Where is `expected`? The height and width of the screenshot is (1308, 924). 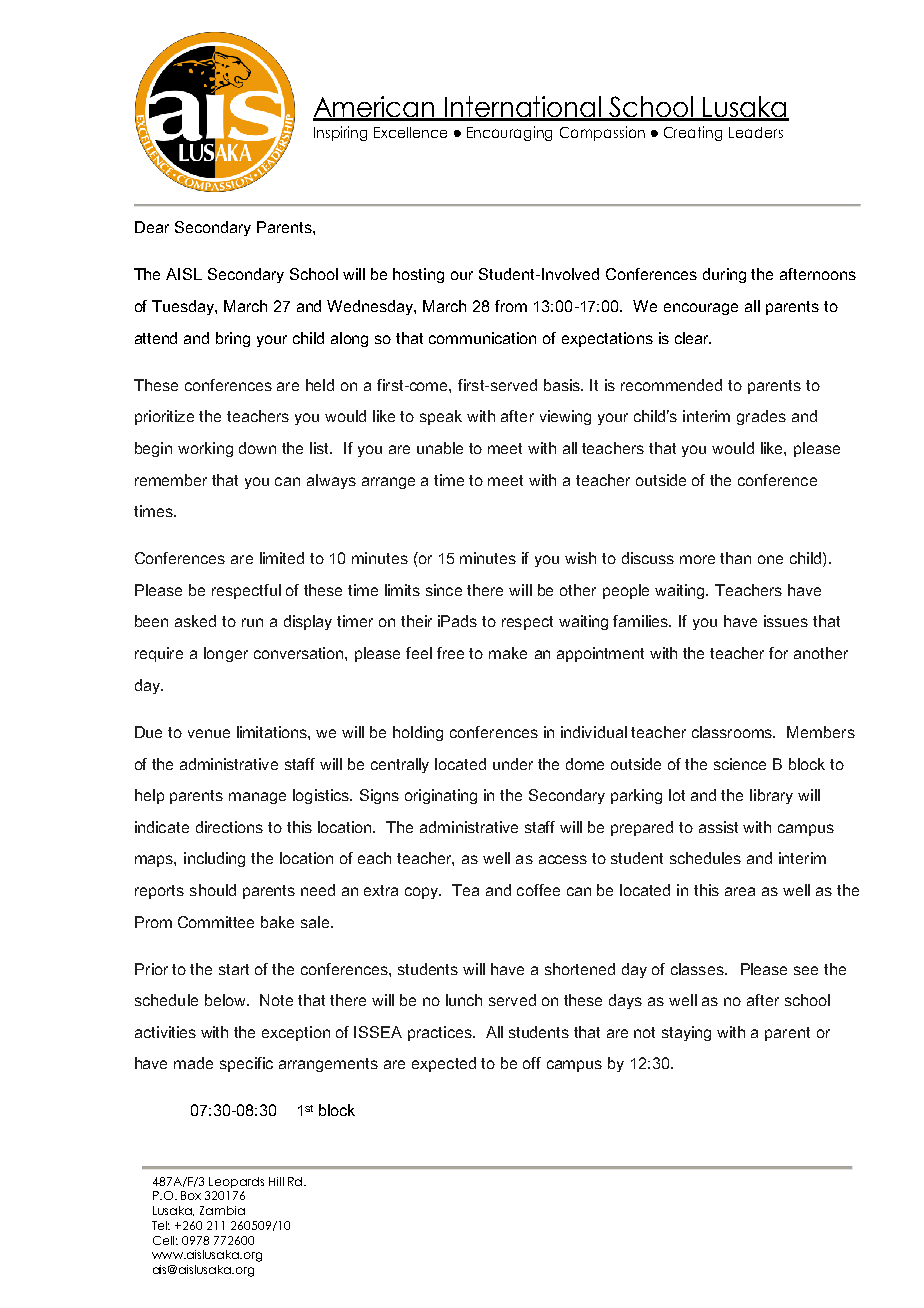 expected is located at coordinates (444, 1064).
